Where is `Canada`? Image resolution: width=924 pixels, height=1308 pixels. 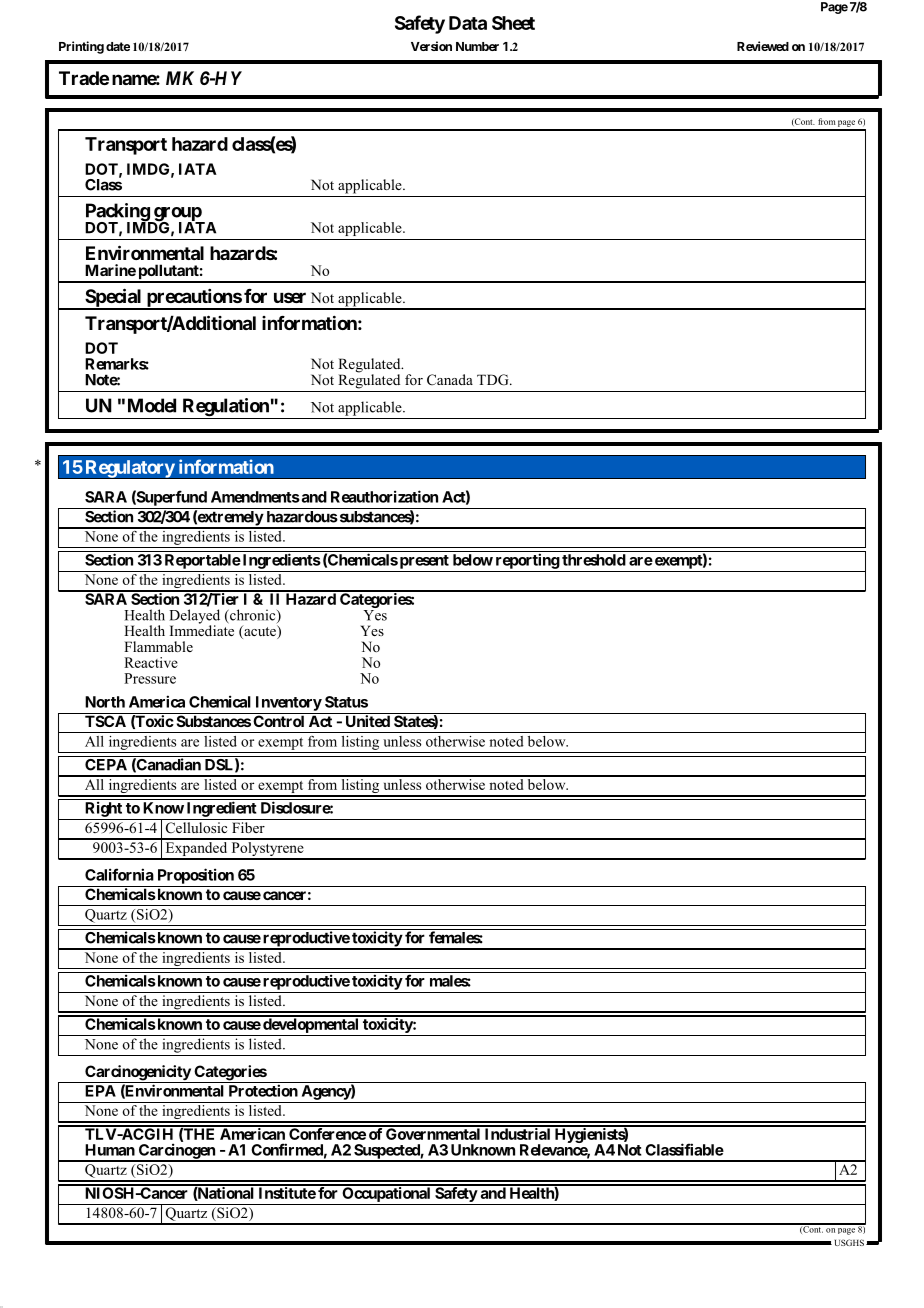 Canada is located at coordinates (450, 379).
